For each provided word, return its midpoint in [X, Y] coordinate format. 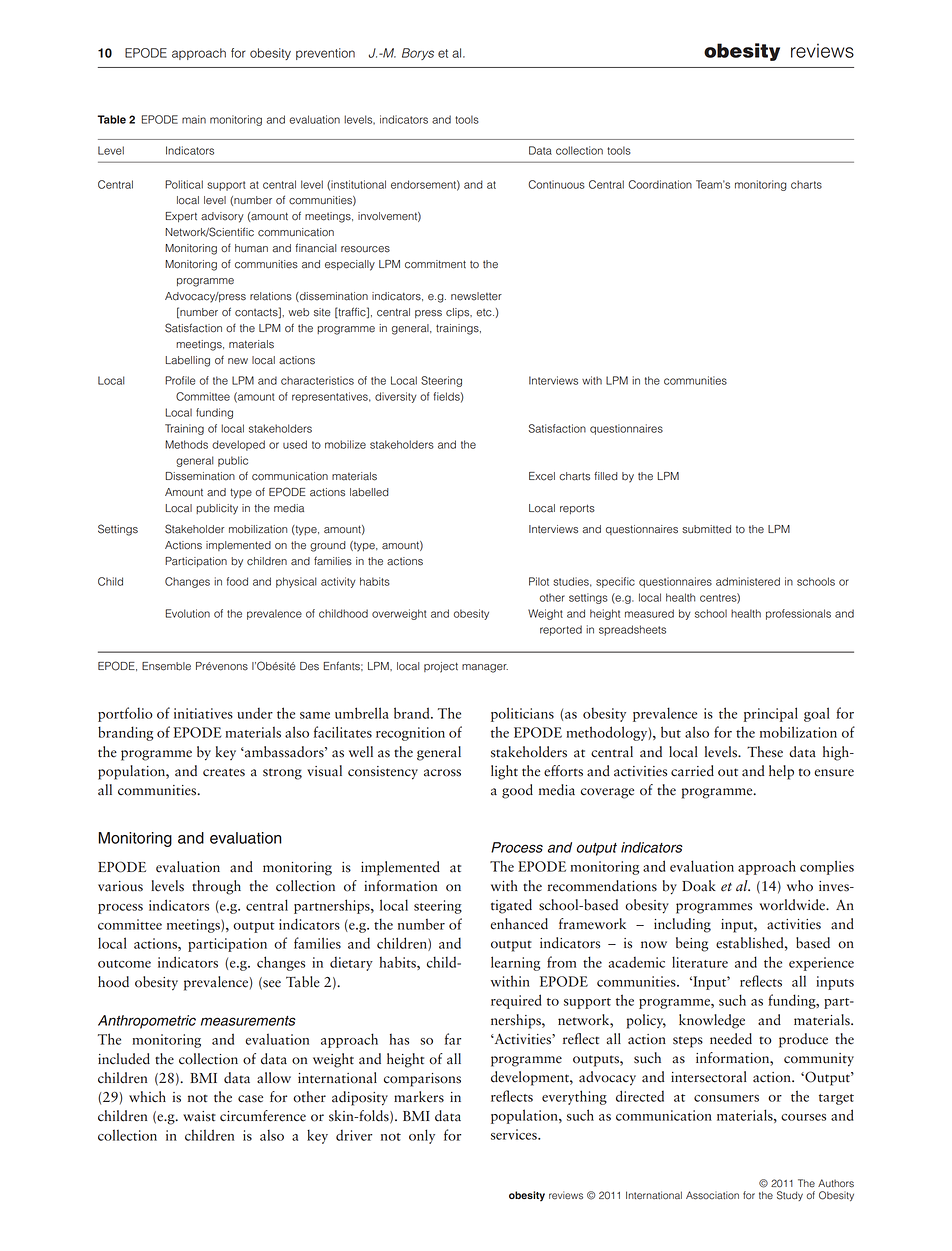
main [194, 119]
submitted [706, 529]
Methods [186, 444]
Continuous [556, 184]
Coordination [660, 184]
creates [224, 772]
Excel [542, 476]
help [781, 772]
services [515, 1134]
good [517, 791]
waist [199, 1116]
